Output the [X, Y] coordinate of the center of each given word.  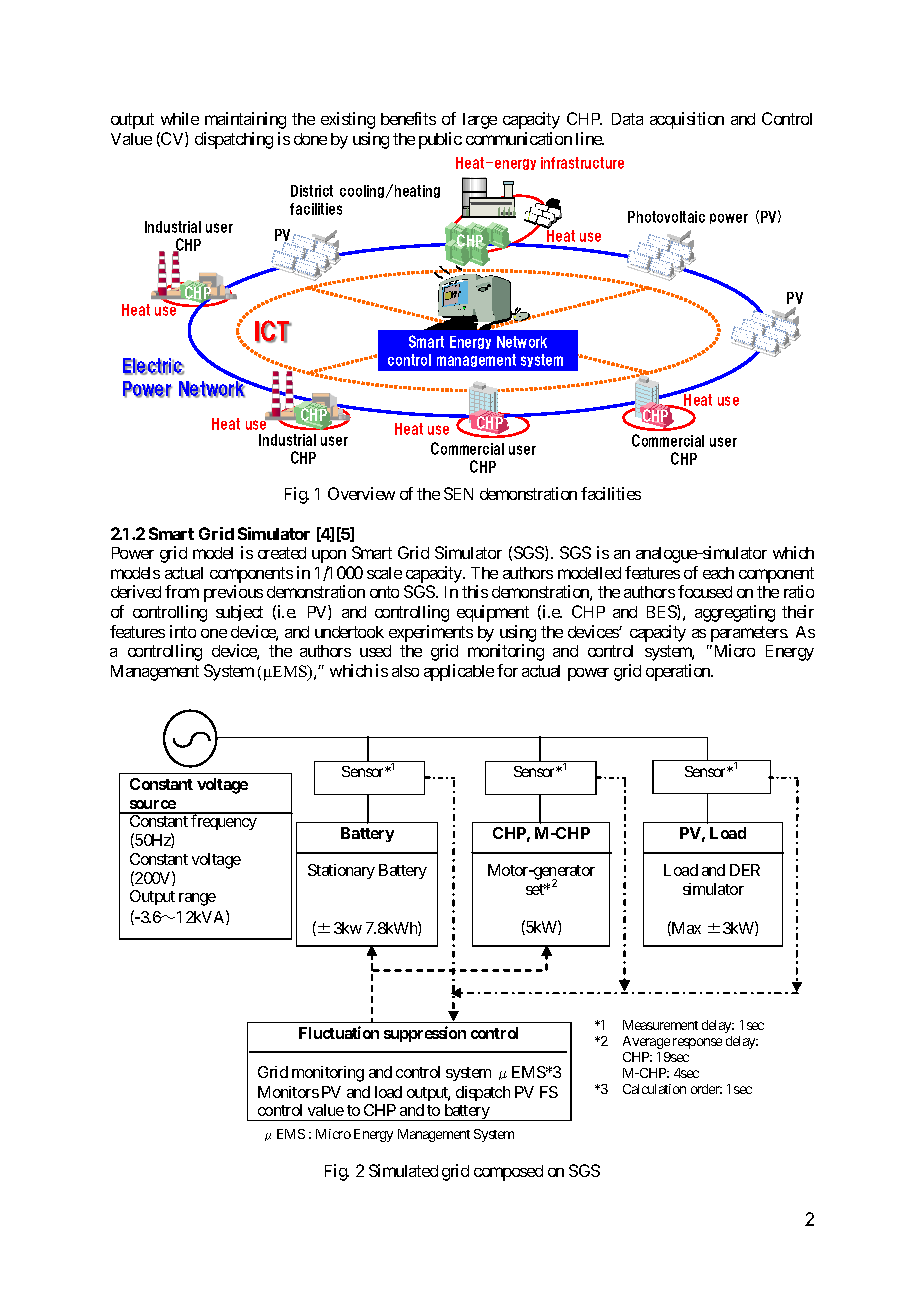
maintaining [245, 120]
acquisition [687, 120]
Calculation [654, 1089]
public [440, 140]
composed [508, 1173]
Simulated [403, 1170]
